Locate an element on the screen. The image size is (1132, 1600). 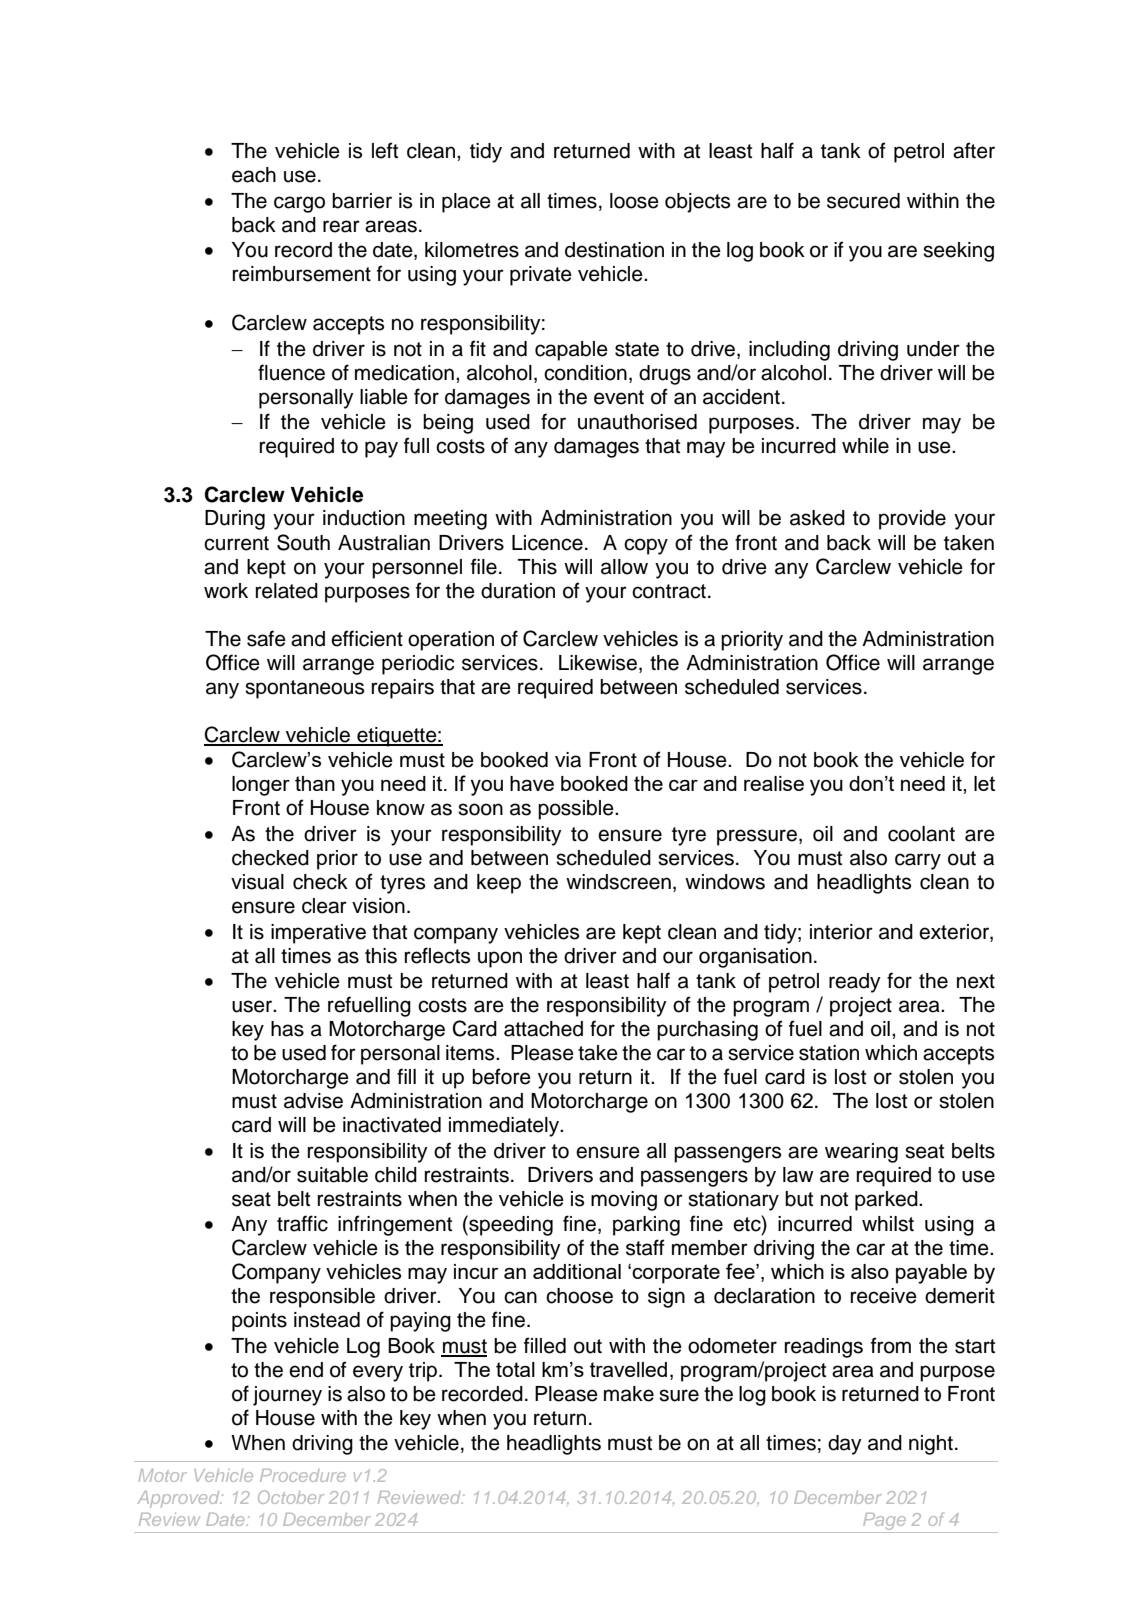
ready is located at coordinates (855, 983).
